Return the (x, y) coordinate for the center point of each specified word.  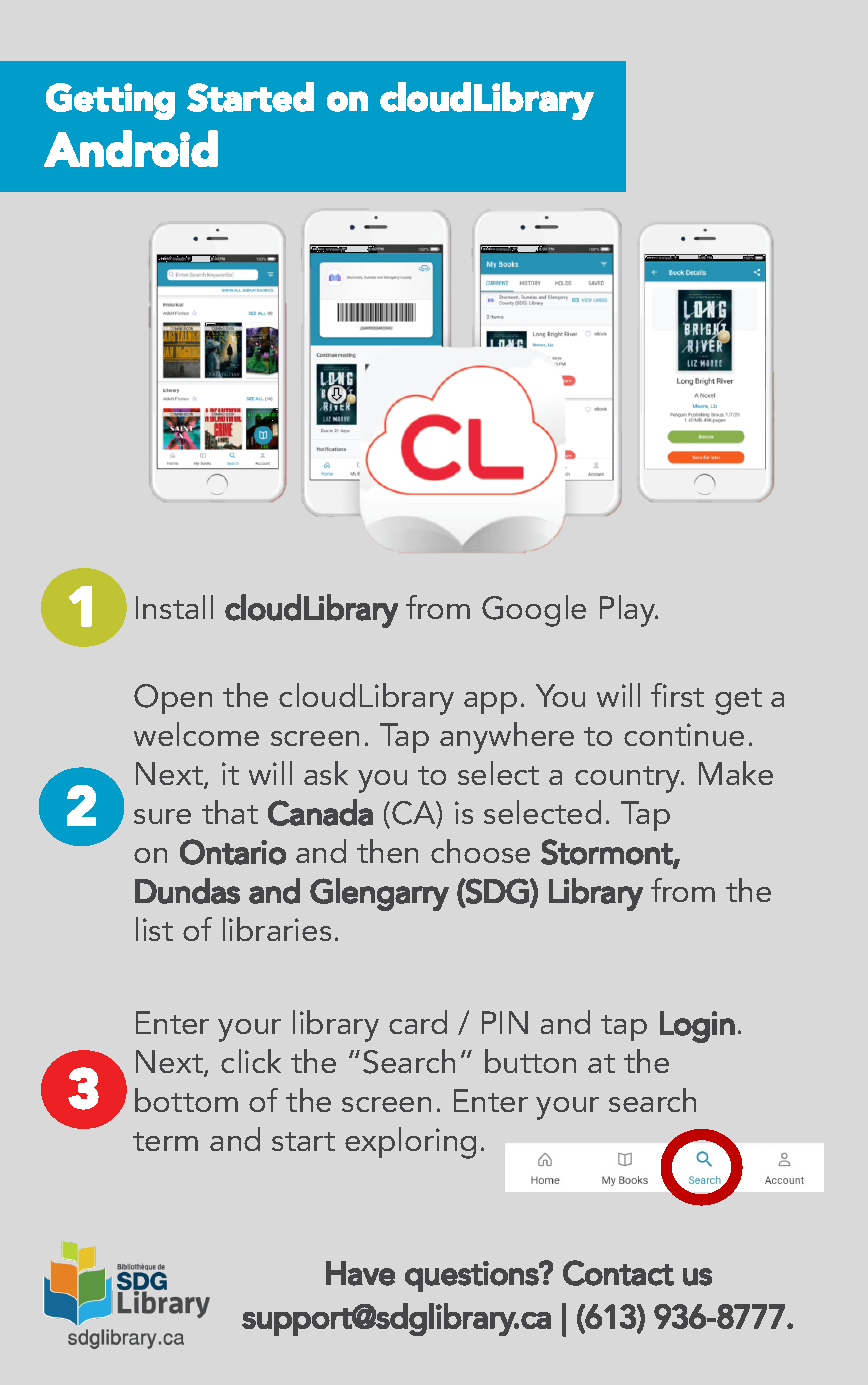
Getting (110, 101)
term (165, 1141)
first (677, 695)
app (490, 703)
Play (629, 611)
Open (173, 699)
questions (472, 1276)
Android (131, 148)
